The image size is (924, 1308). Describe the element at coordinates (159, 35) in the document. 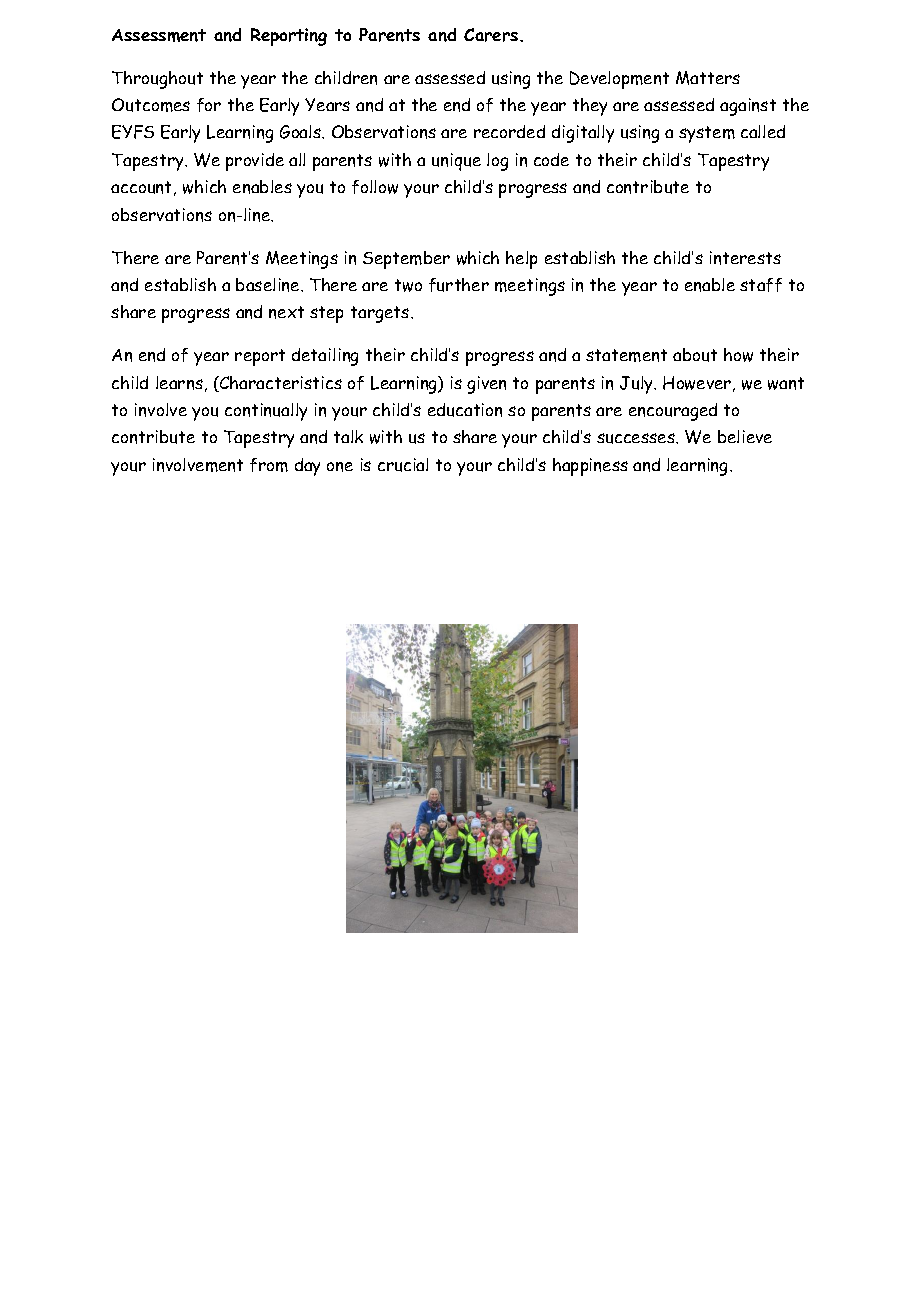

I see `Assessment` at that location.
